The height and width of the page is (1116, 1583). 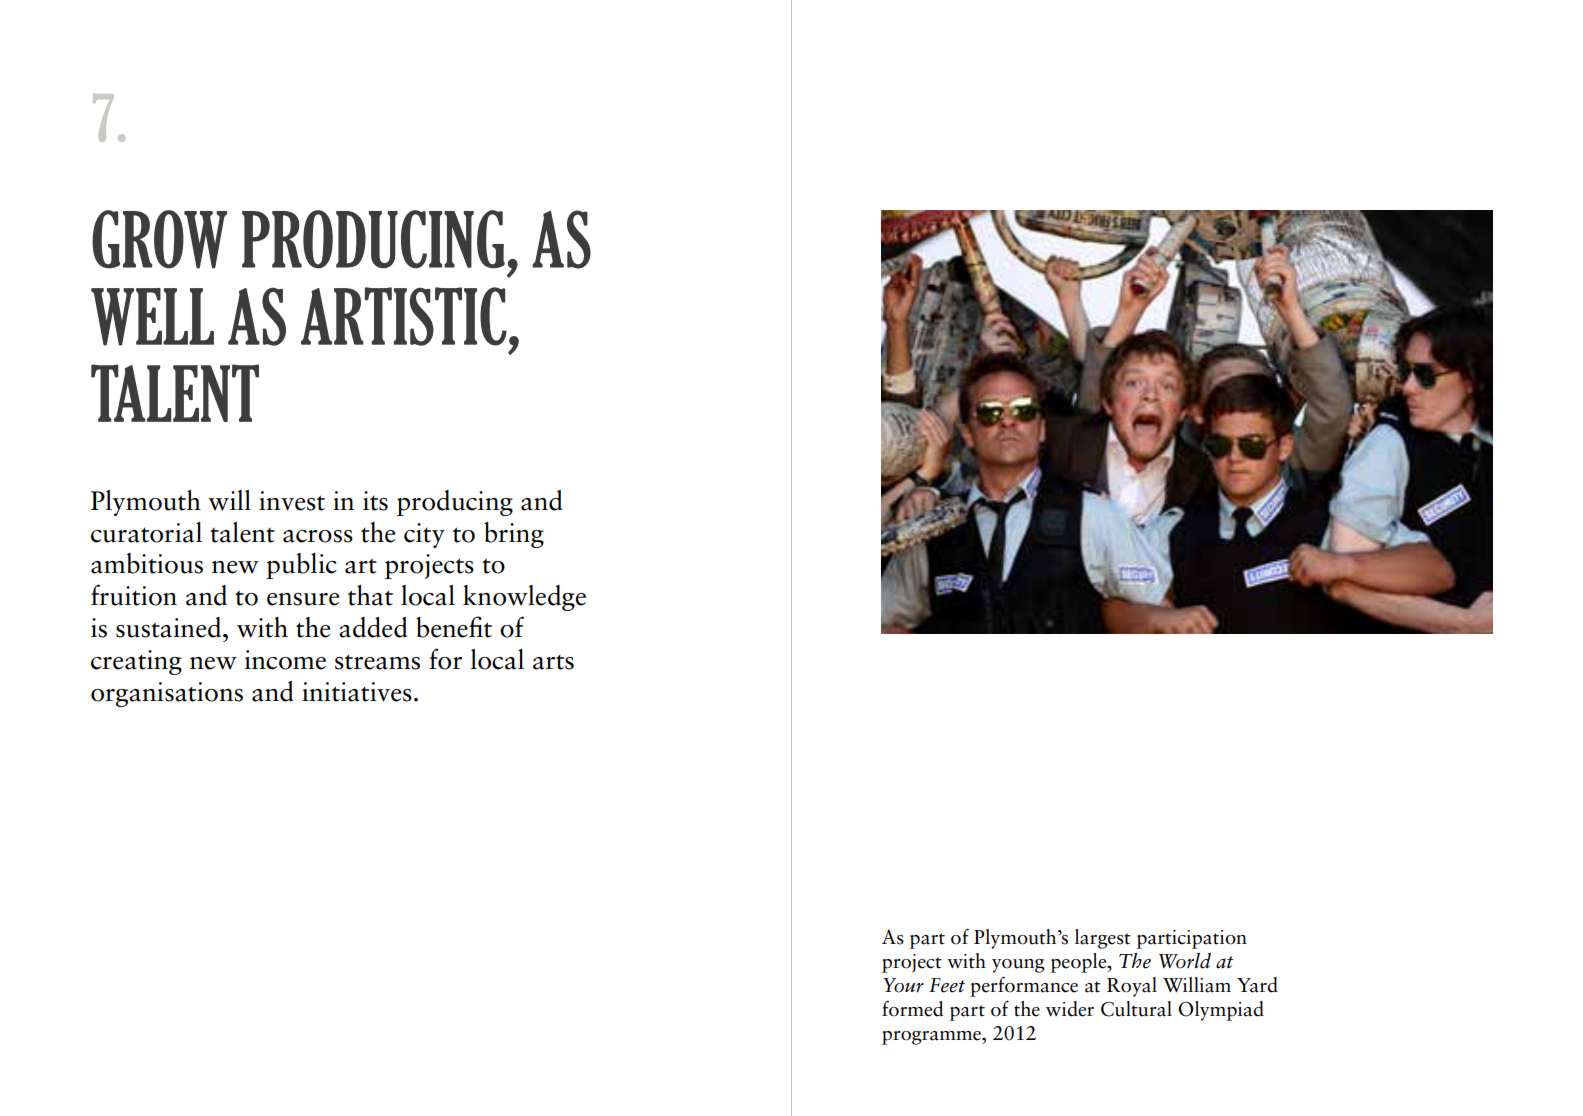 What do you see at coordinates (167, 694) in the page?
I see `organisations` at bounding box center [167, 694].
